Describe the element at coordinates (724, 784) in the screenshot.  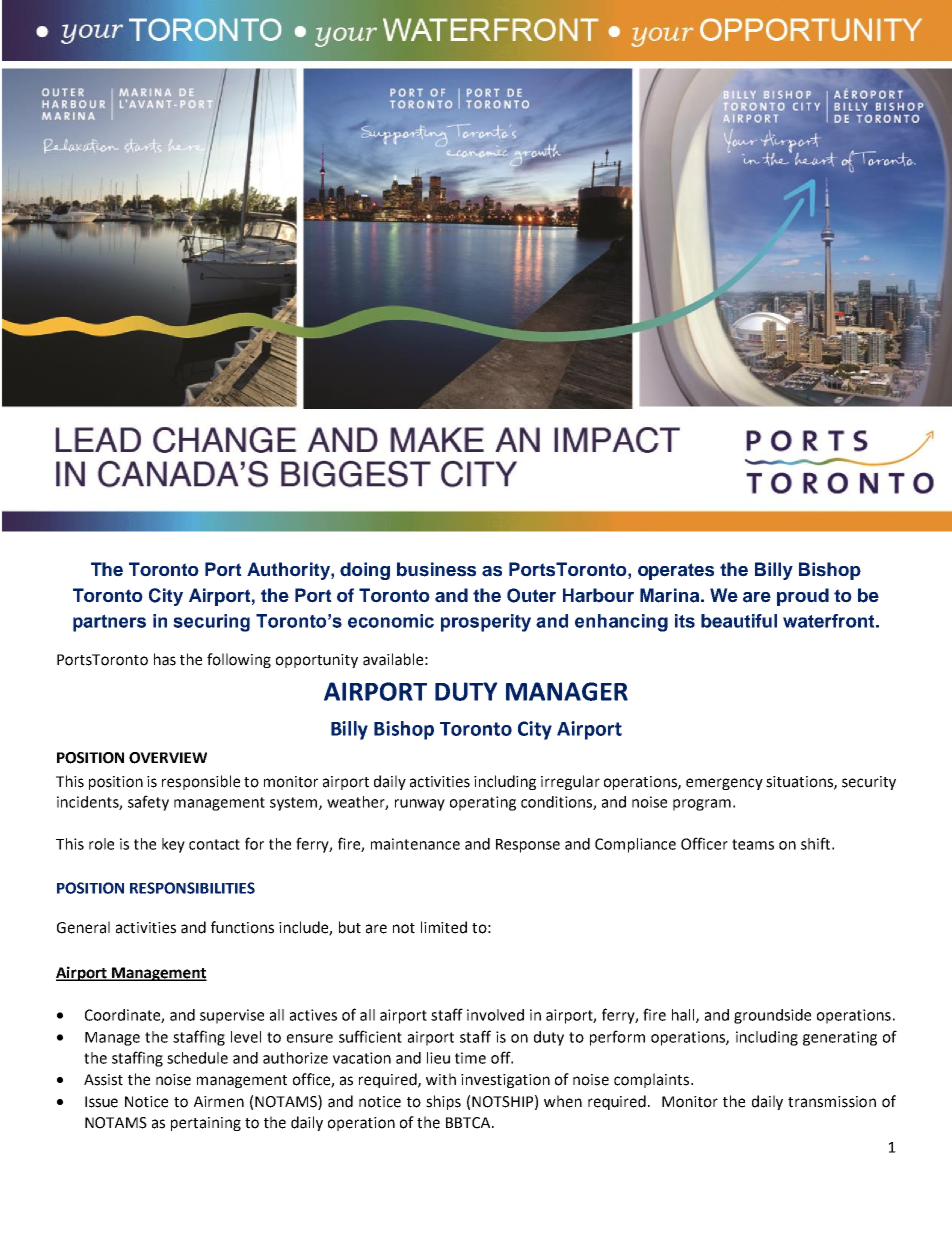
I see `emergency` at that location.
